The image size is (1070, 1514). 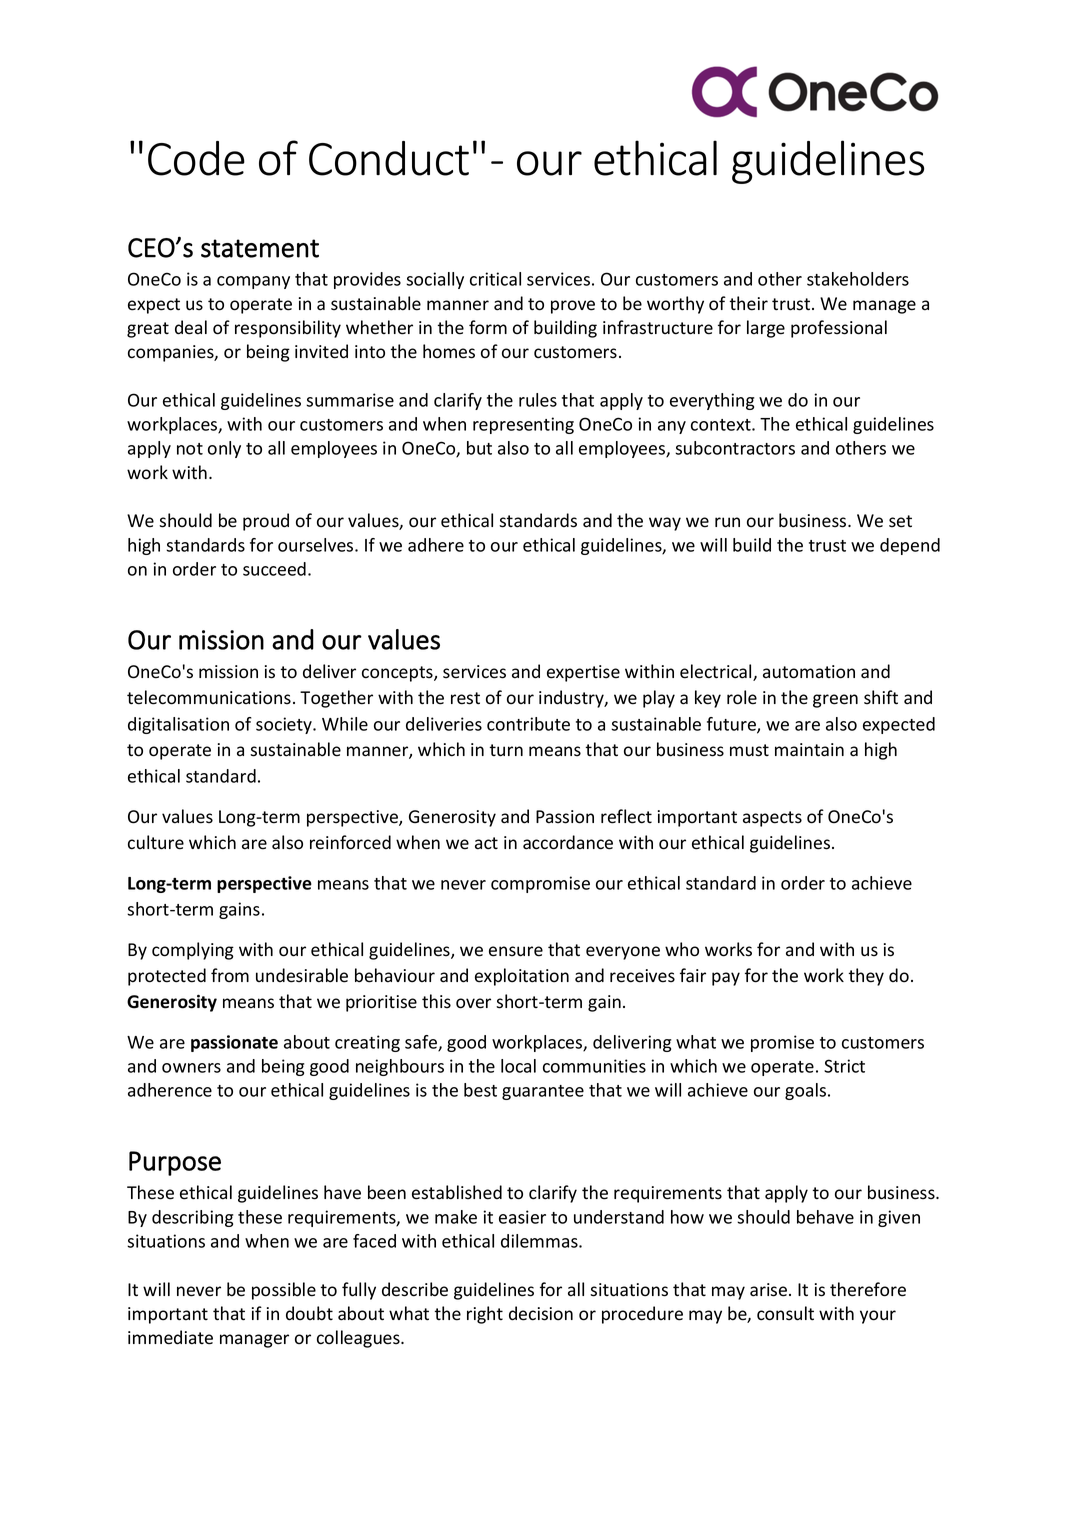 What do you see at coordinates (196, 158) in the page?
I see `Code` at bounding box center [196, 158].
